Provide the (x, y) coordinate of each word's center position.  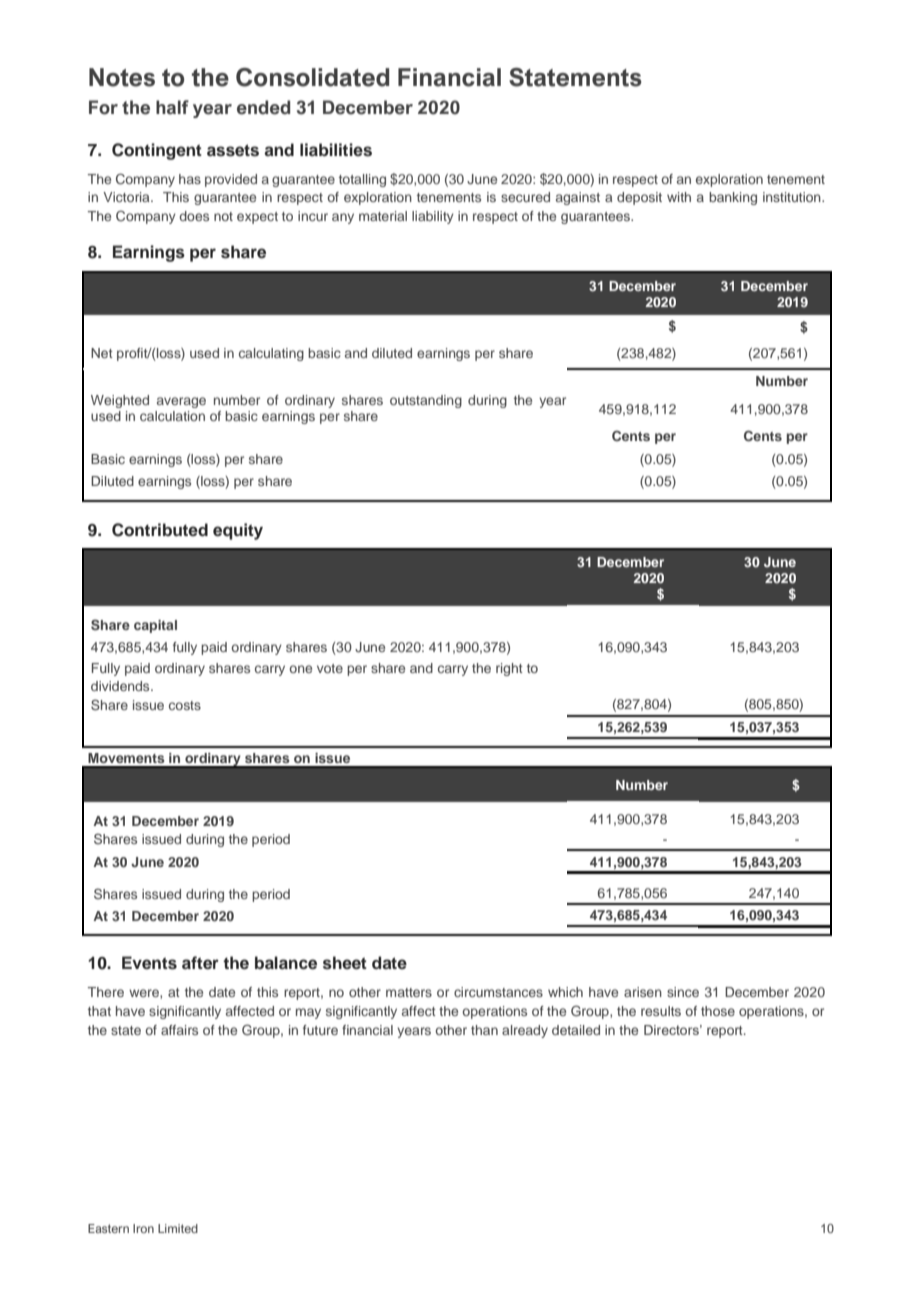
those (718, 1011)
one (300, 669)
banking (733, 198)
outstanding (426, 401)
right (509, 669)
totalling (362, 180)
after (200, 963)
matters (409, 992)
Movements (126, 758)
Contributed (160, 530)
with (679, 197)
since (683, 992)
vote (330, 668)
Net (102, 353)
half (172, 107)
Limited (178, 1228)
